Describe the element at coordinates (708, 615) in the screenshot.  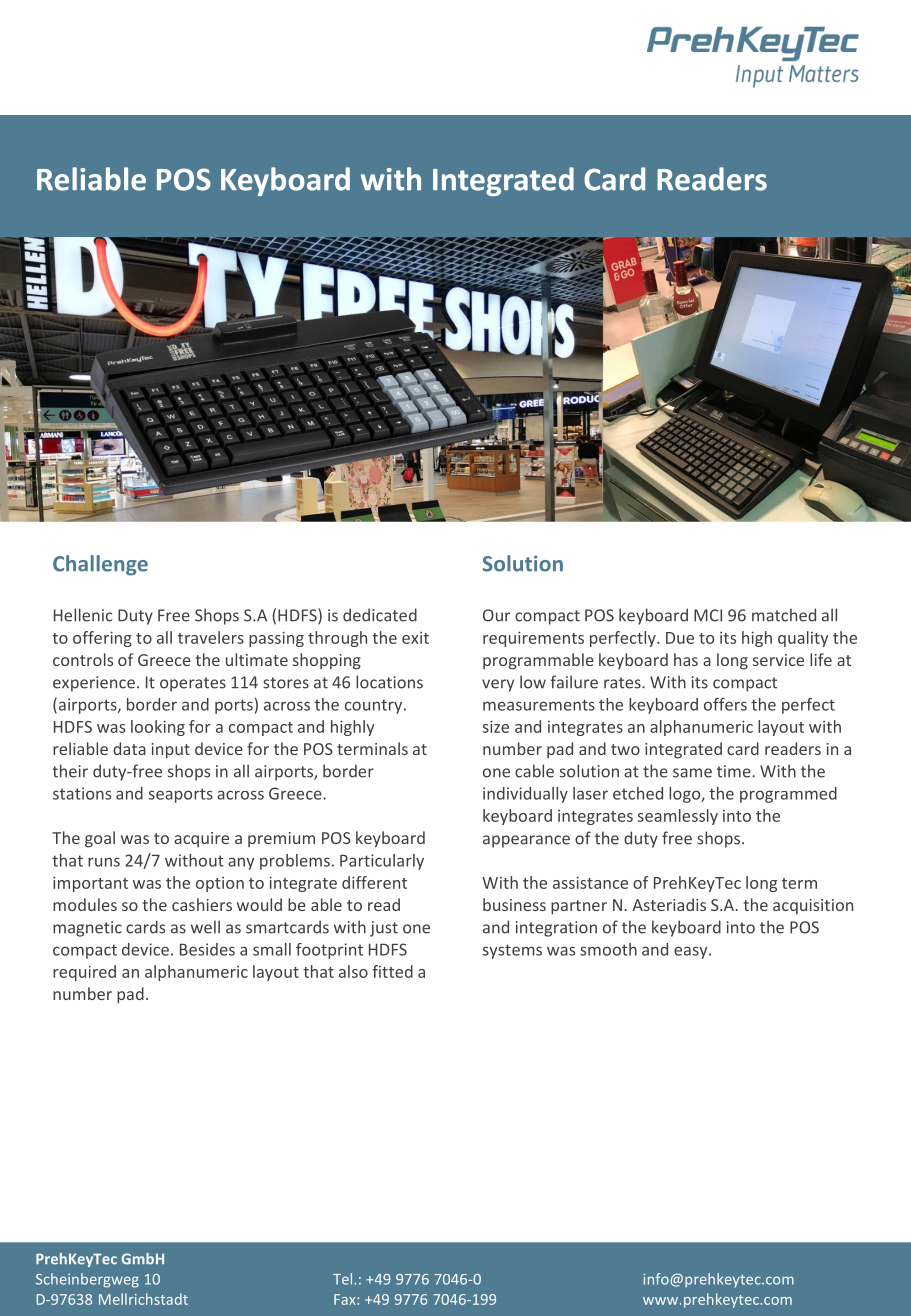
I see `MCI` at that location.
